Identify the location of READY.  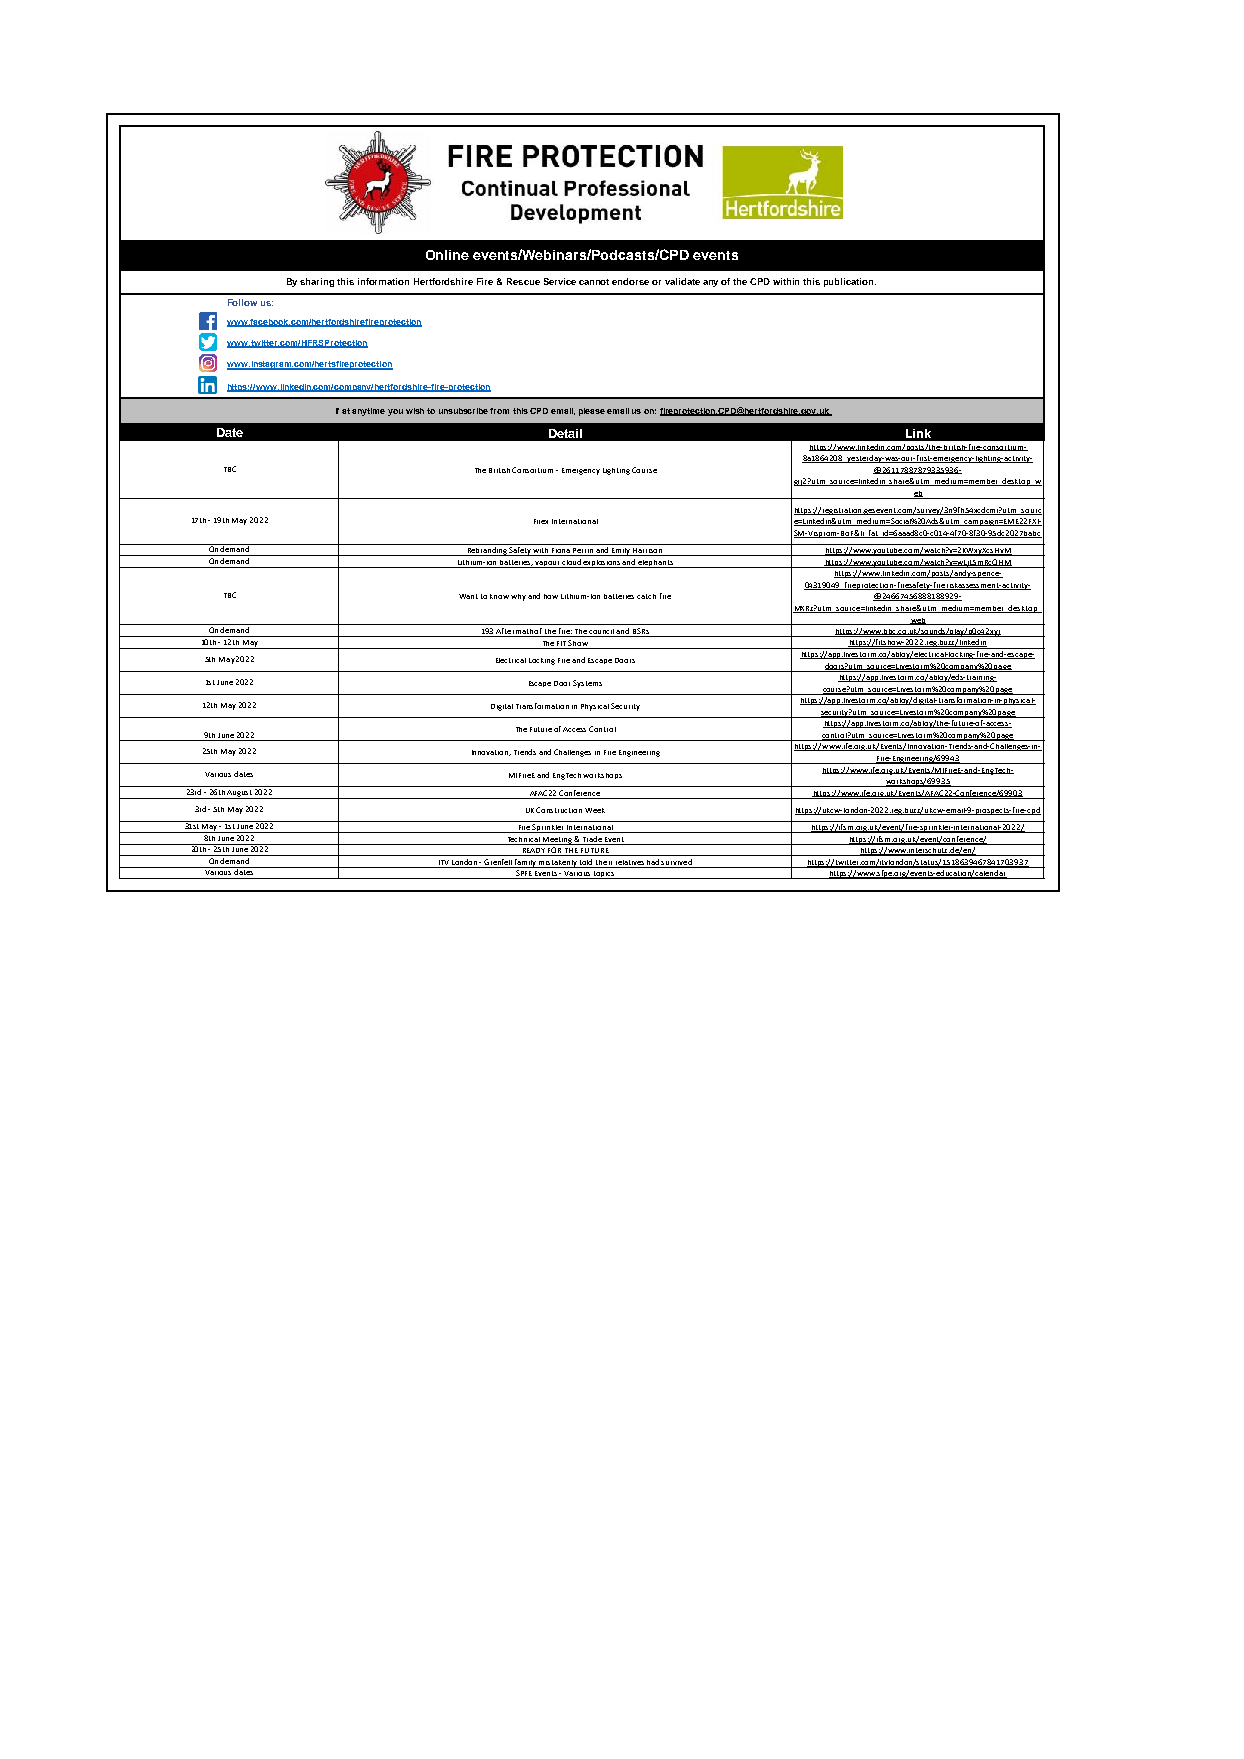
(534, 852).
